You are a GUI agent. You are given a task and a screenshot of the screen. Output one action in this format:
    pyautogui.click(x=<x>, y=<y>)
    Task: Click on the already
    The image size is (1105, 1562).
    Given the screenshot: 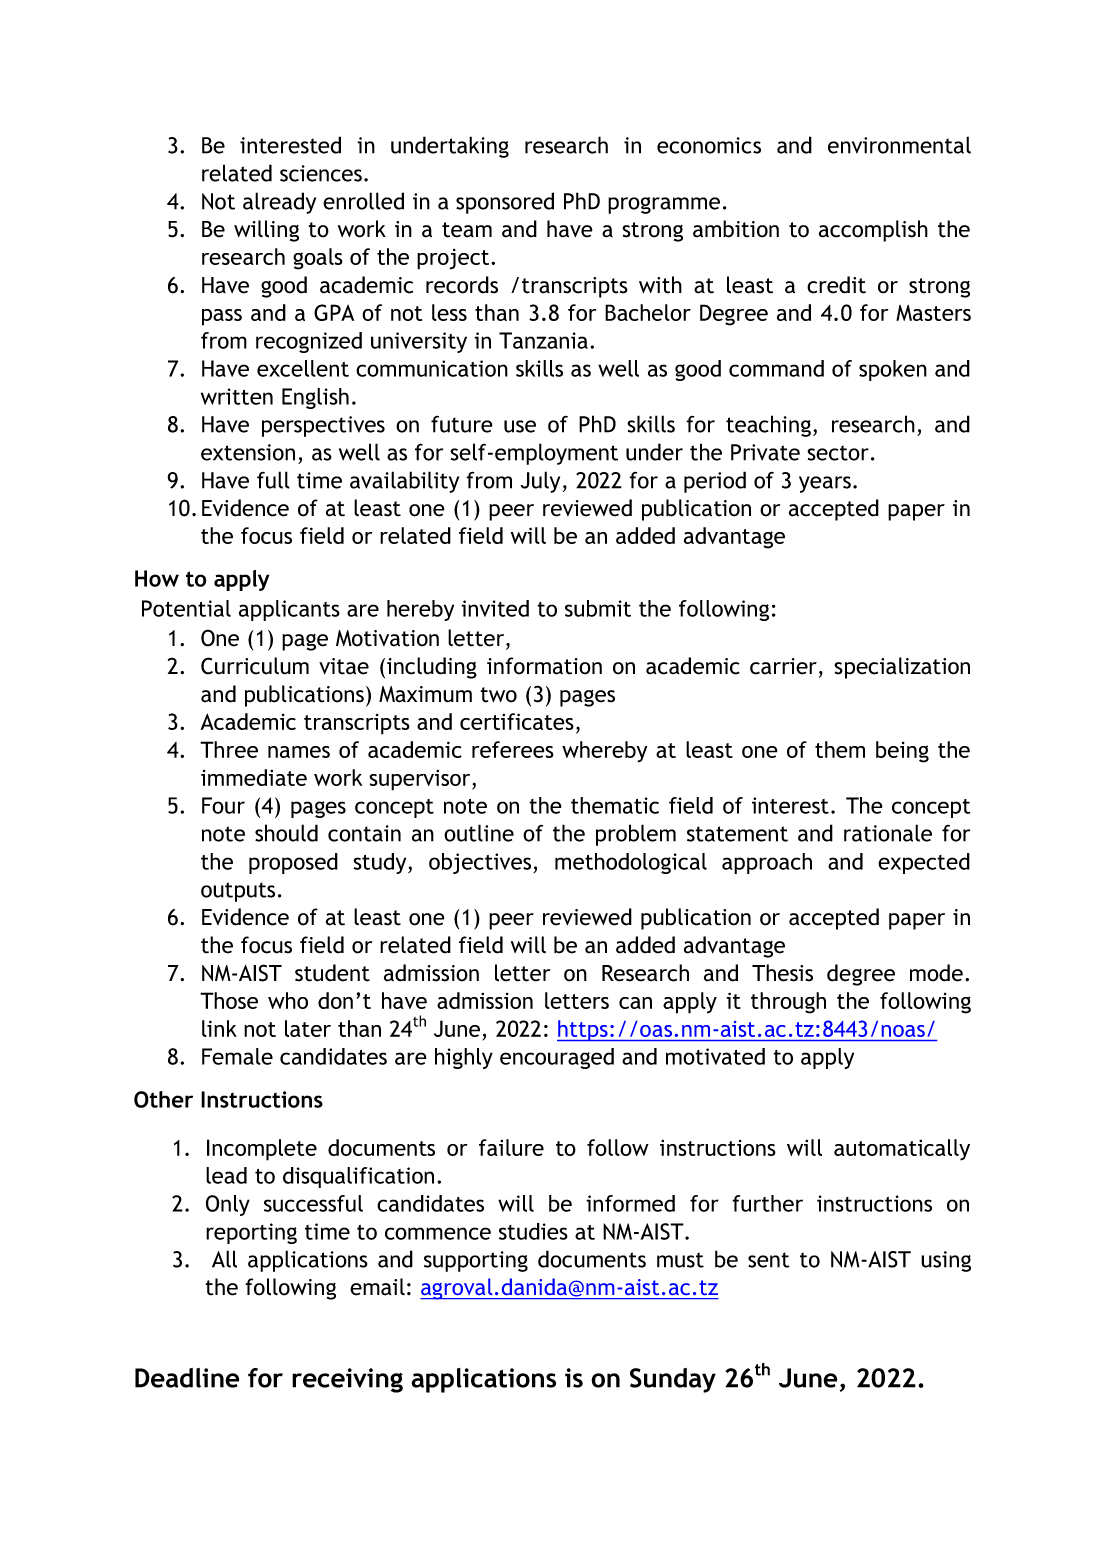 What is the action you would take?
    pyautogui.click(x=279, y=203)
